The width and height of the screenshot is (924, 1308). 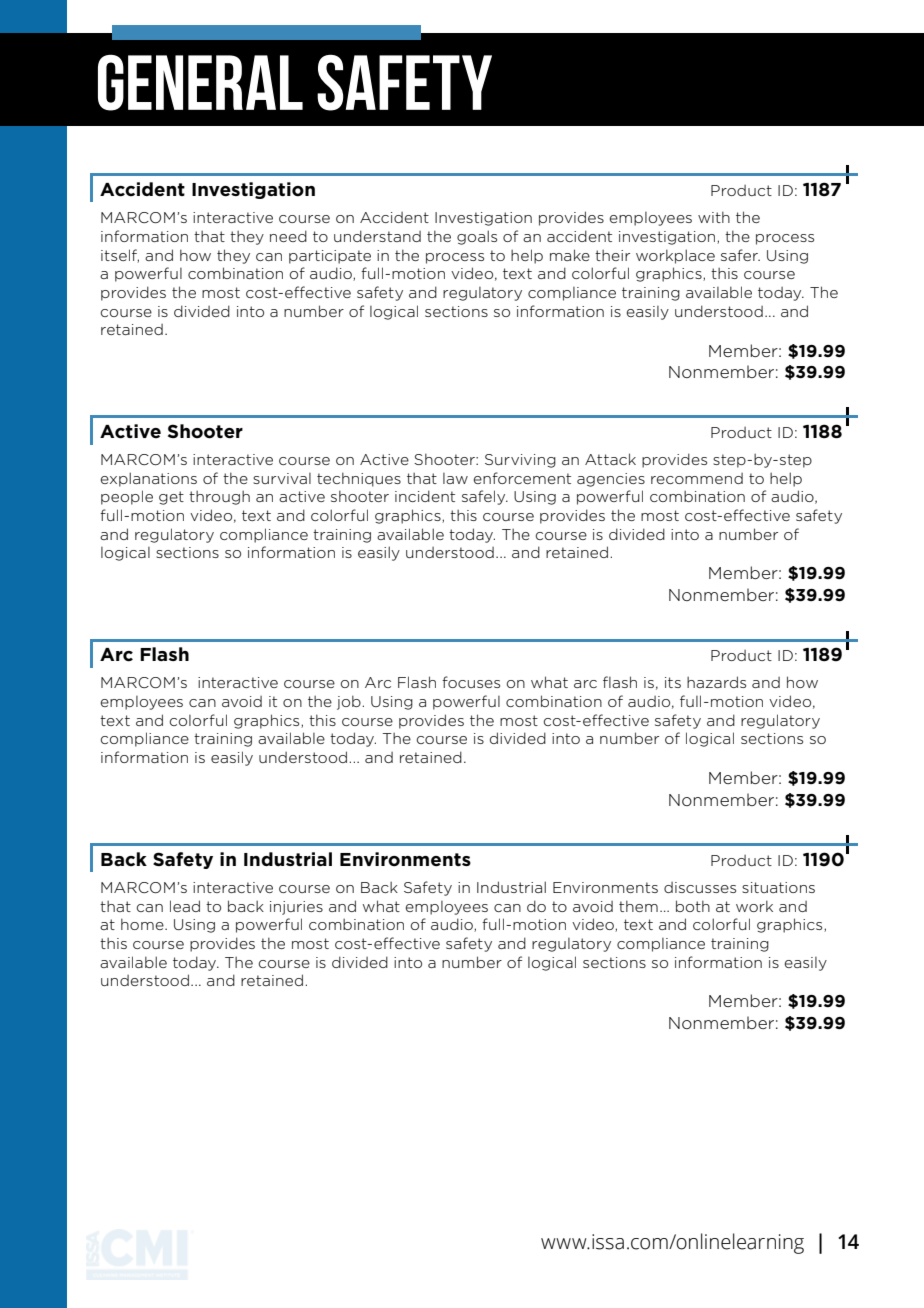 I want to click on incident, so click(x=425, y=496).
